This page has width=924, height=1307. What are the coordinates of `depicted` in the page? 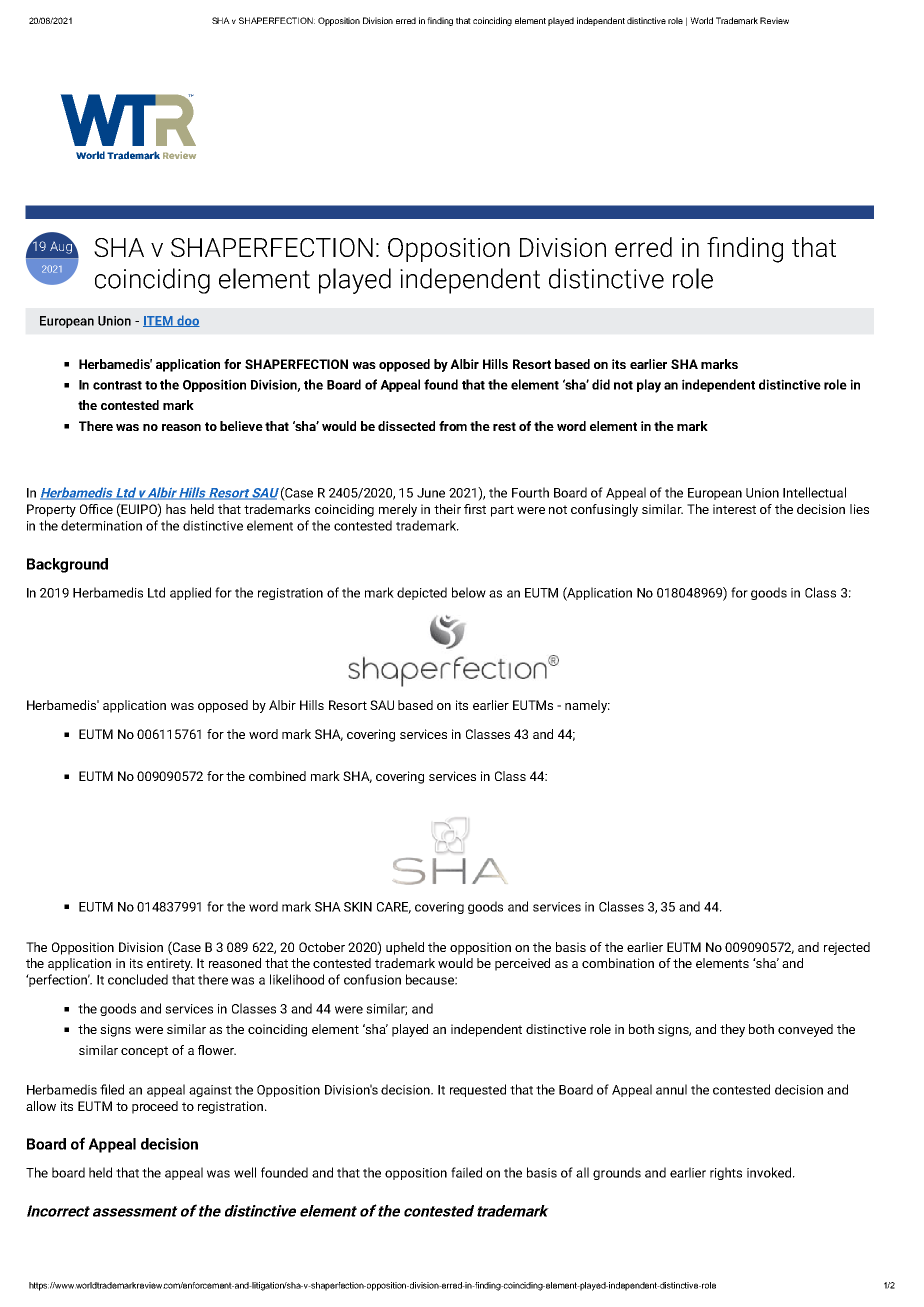 It's located at (422, 593).
